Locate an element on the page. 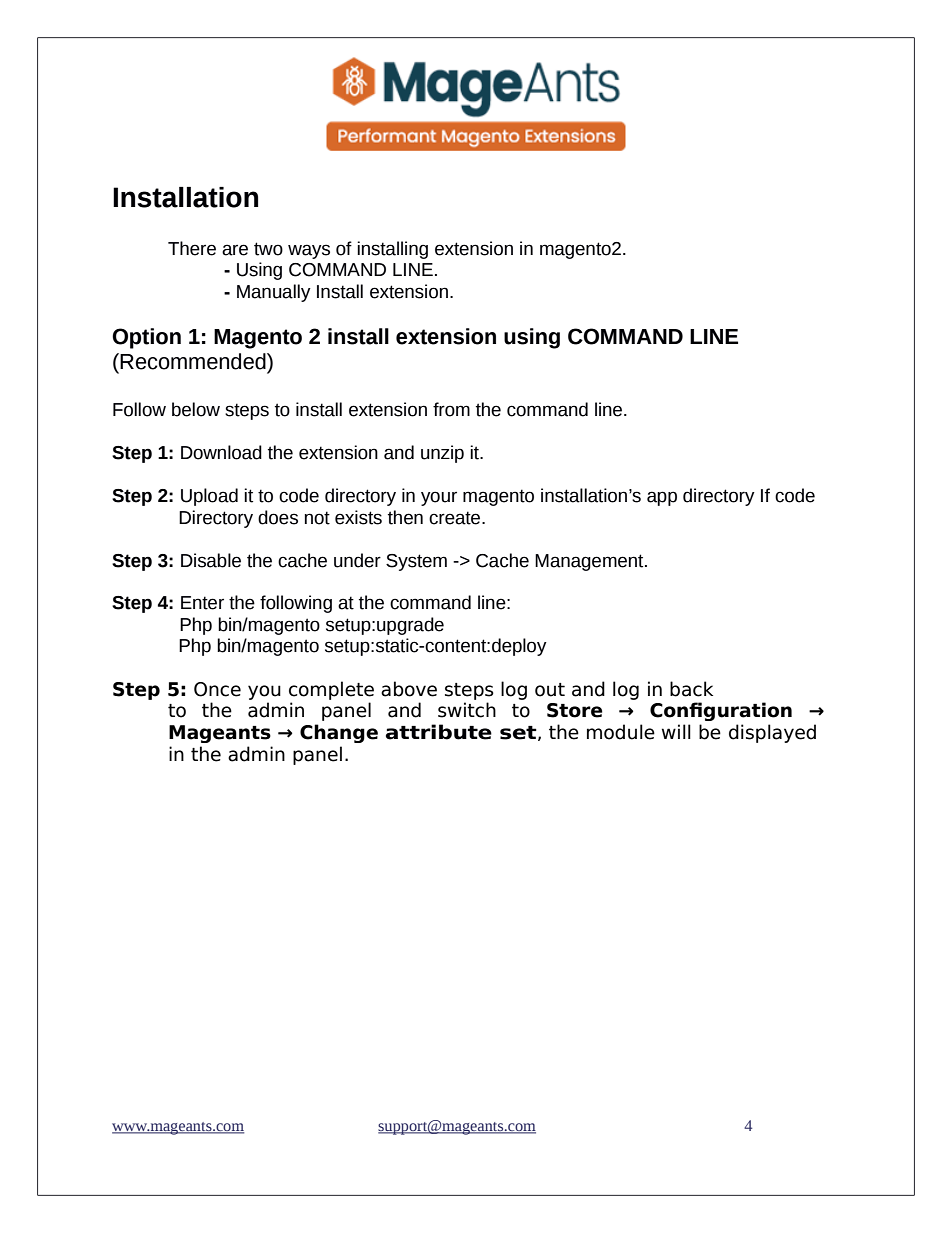 The width and height of the document is (952, 1233). from is located at coordinates (451, 409).
